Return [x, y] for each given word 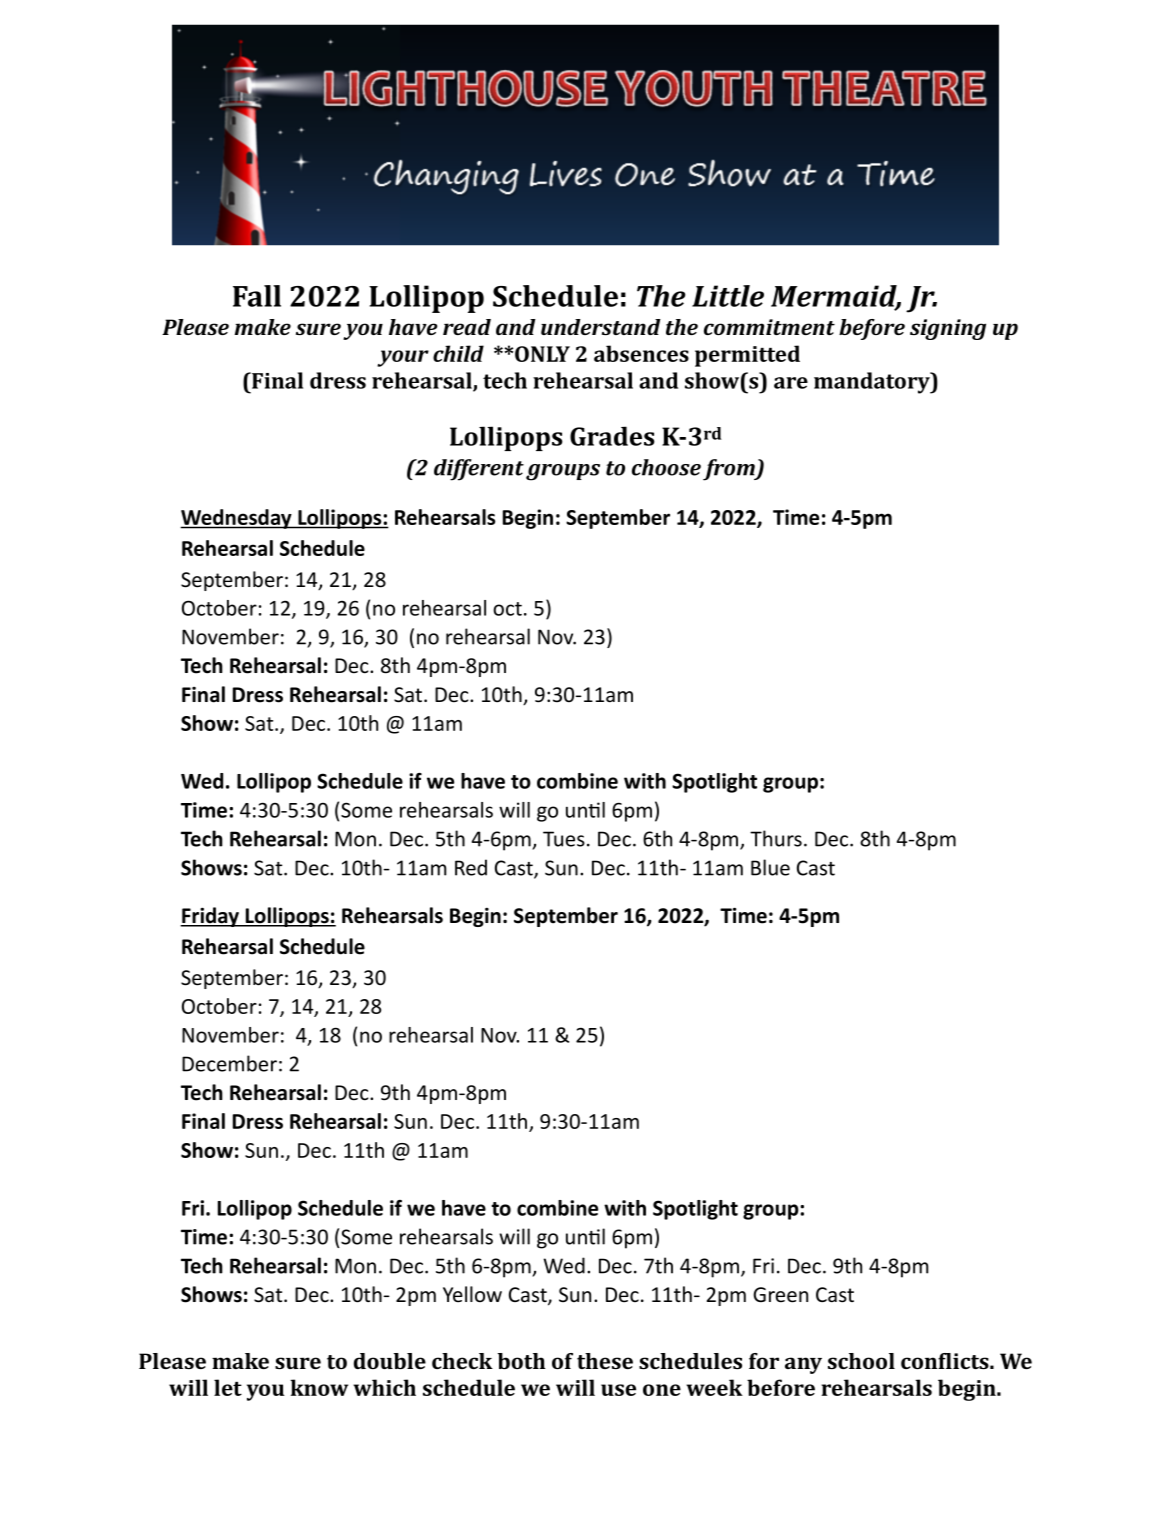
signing [948, 329]
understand [601, 327]
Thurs [776, 838]
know [319, 1387]
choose [666, 467]
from [730, 470]
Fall [257, 296]
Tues [564, 839]
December [229, 1063]
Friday [210, 917]
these [605, 1361]
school [861, 1361]
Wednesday [237, 519]
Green [780, 1295]
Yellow [472, 1294]
